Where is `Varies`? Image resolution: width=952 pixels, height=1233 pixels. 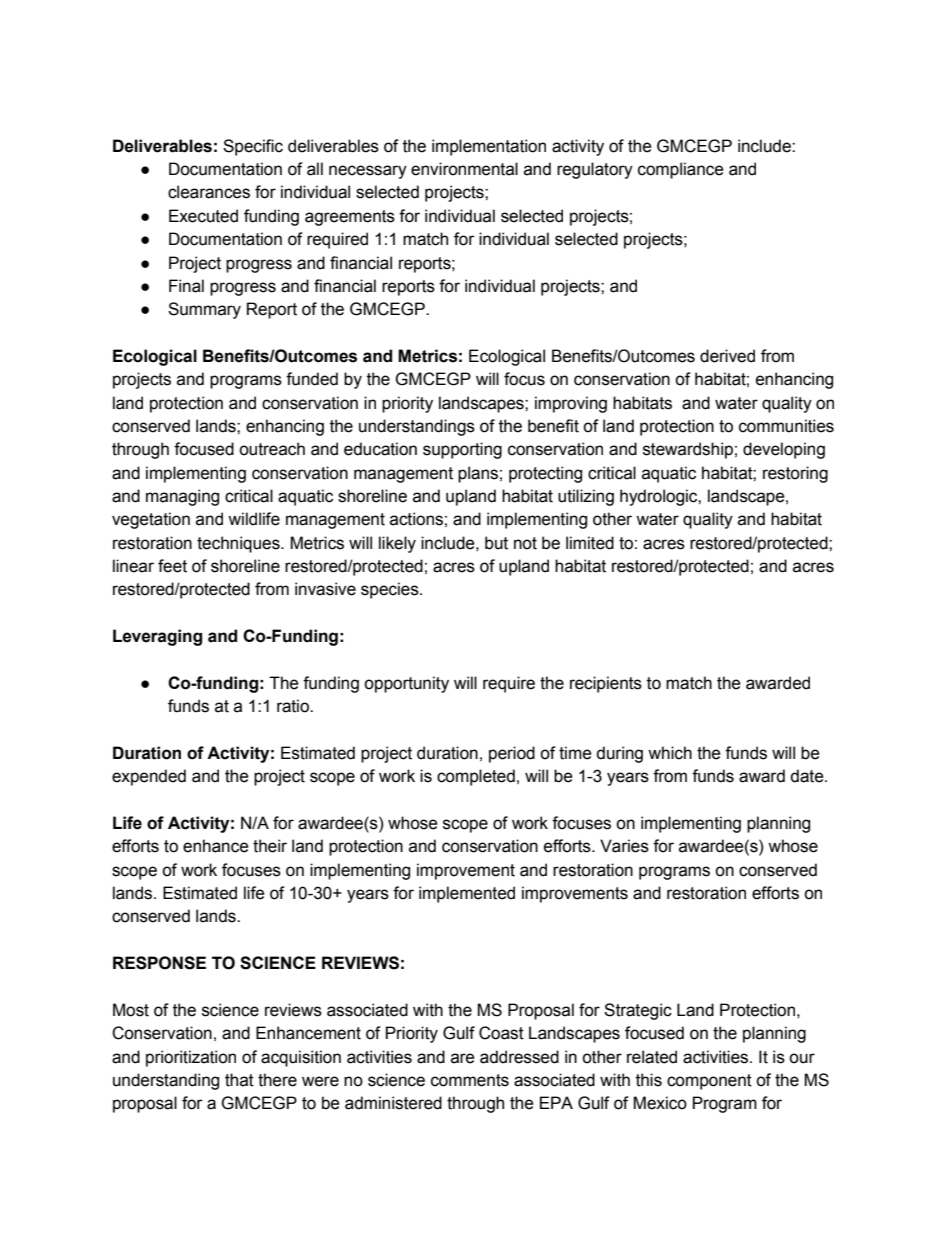
Varies is located at coordinates (624, 846).
